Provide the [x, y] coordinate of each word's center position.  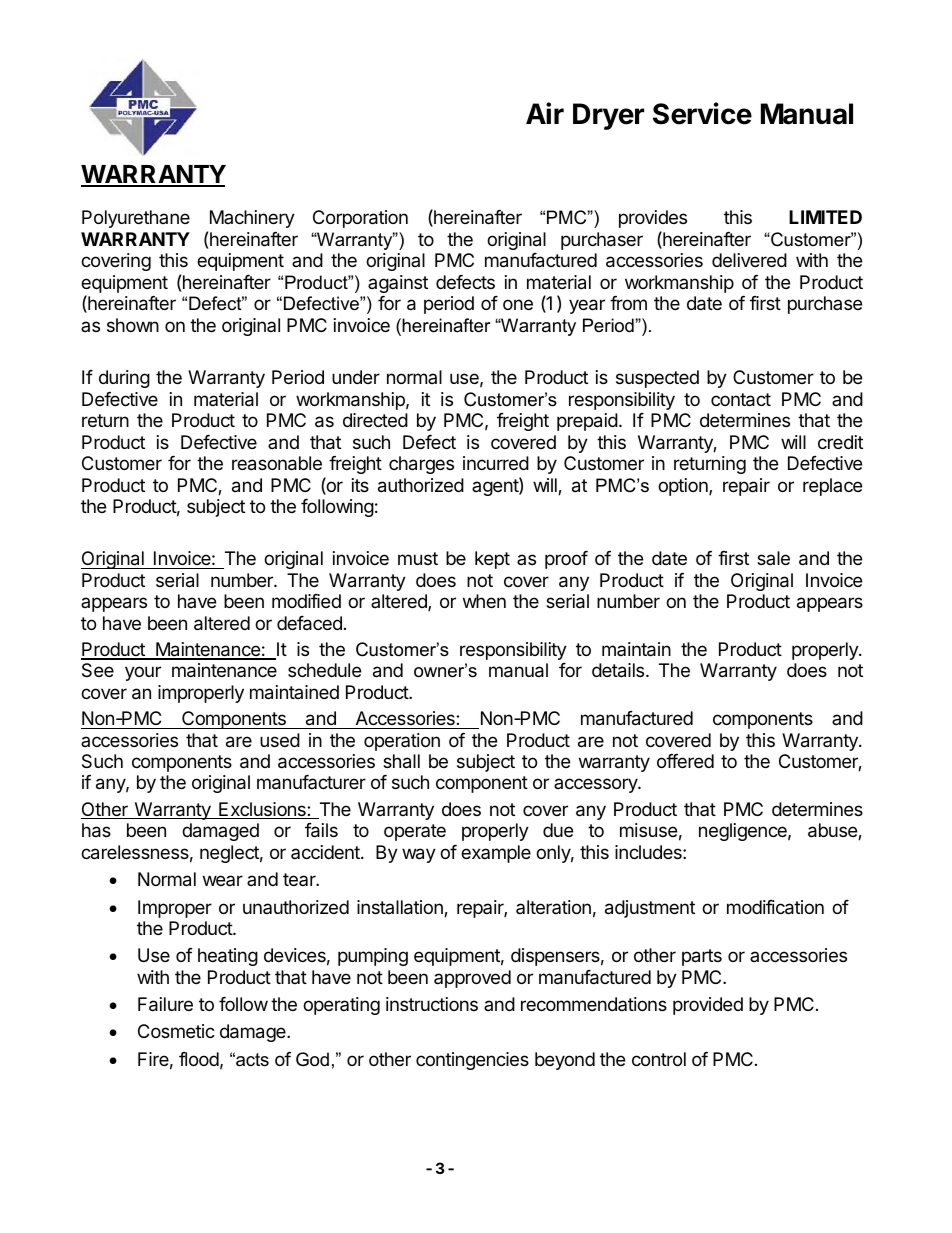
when [484, 601]
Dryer [608, 116]
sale [773, 558]
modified [306, 601]
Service [702, 113]
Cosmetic [176, 1031]
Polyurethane [136, 219]
